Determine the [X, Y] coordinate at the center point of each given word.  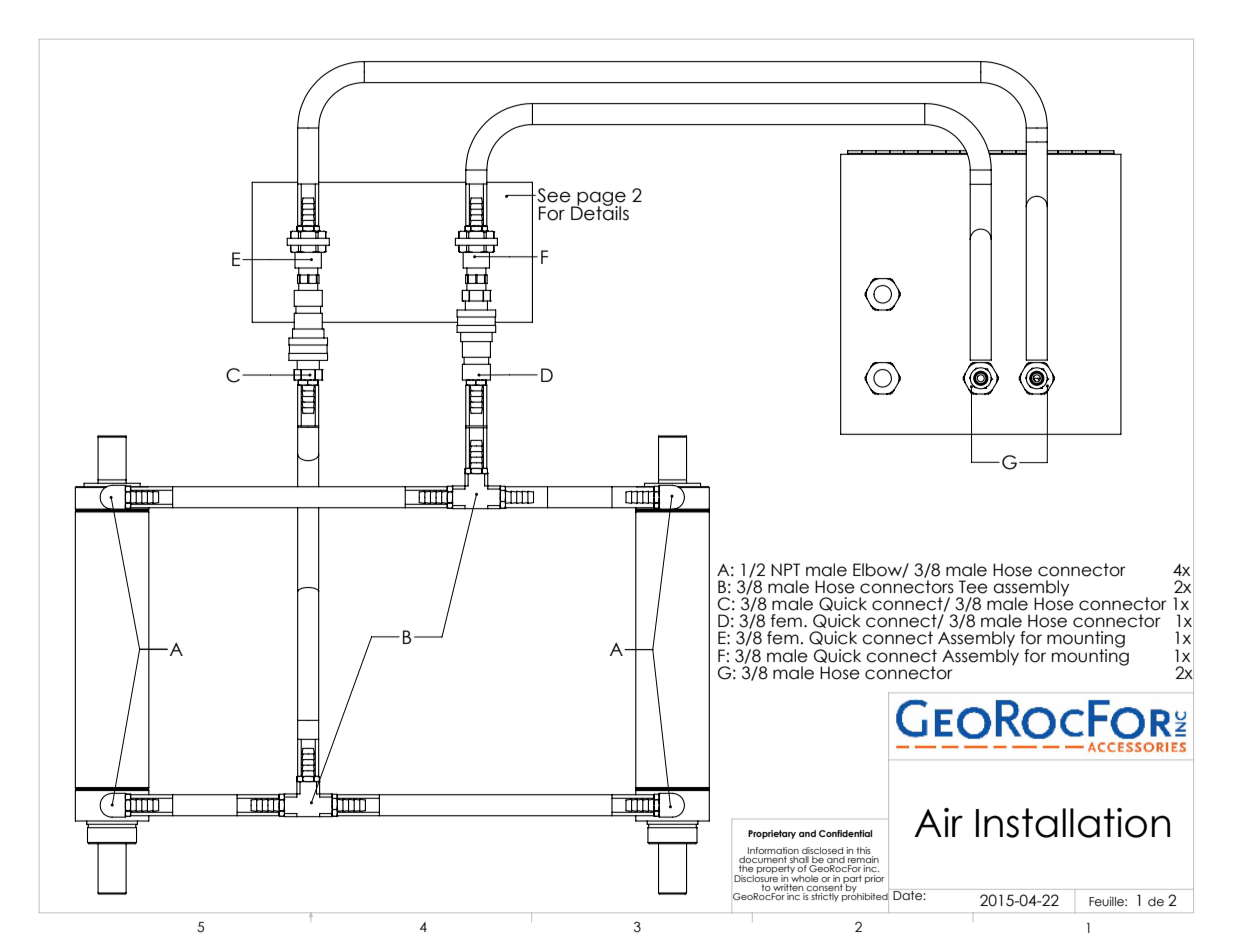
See [553, 195]
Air [938, 822]
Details [600, 212]
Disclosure [756, 877]
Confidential [845, 833]
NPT [785, 569]
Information [773, 850]
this [863, 850]
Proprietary [772, 834]
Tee [973, 587]
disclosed [822, 850]
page [600, 200]
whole [804, 877]
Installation [1073, 823]
